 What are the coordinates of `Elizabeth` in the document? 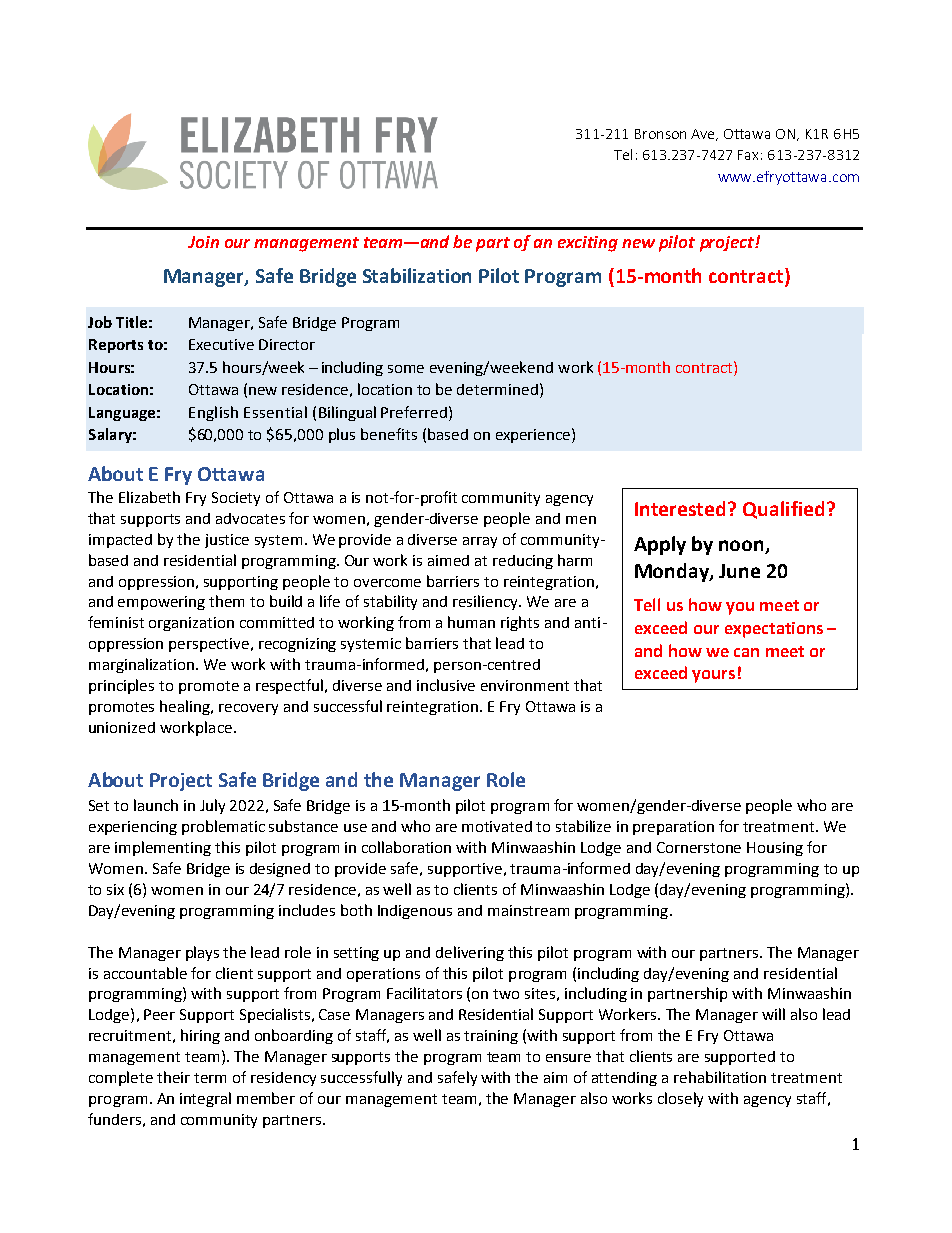 It's located at (149, 497).
